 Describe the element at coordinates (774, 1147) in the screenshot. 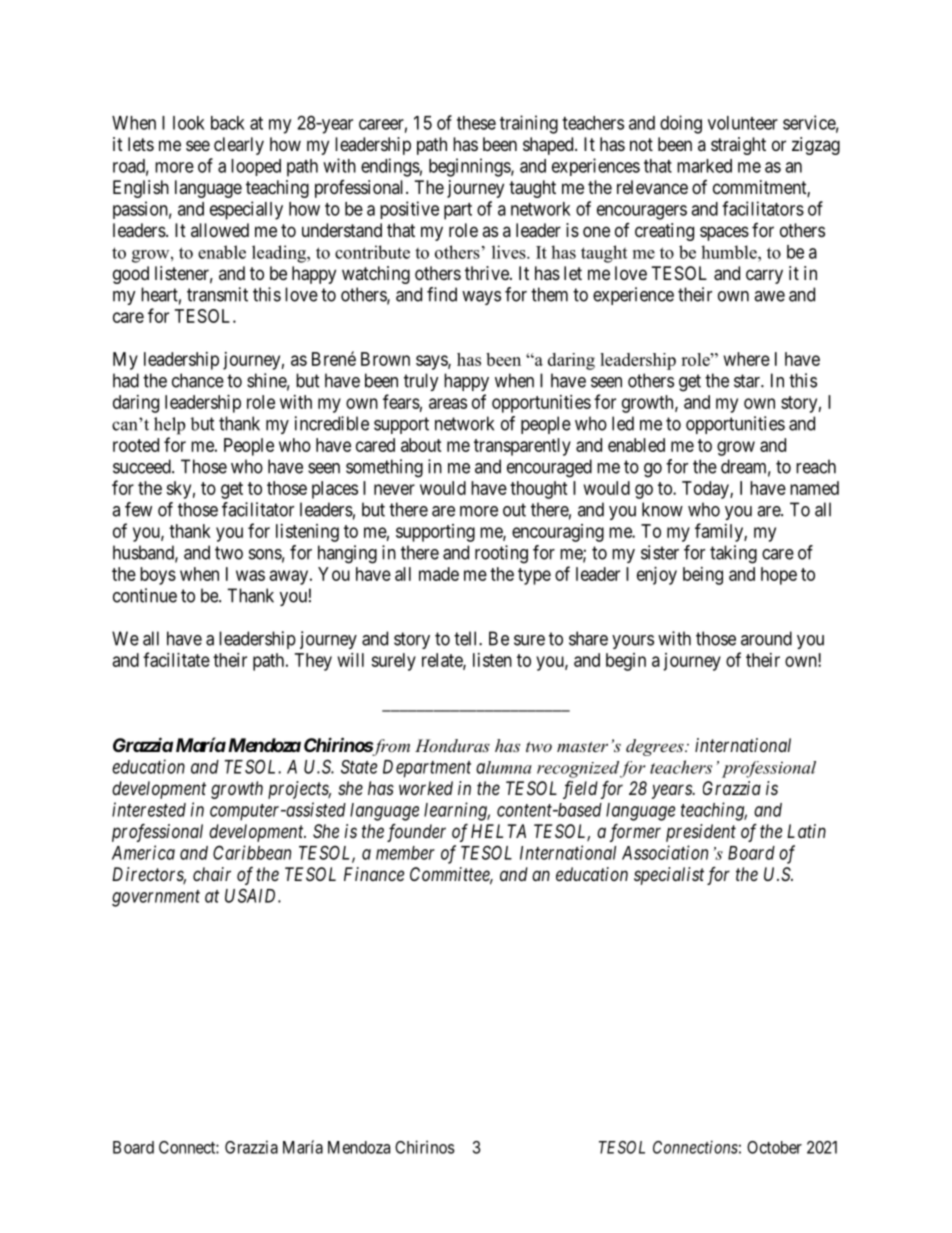

I see `October` at that location.
